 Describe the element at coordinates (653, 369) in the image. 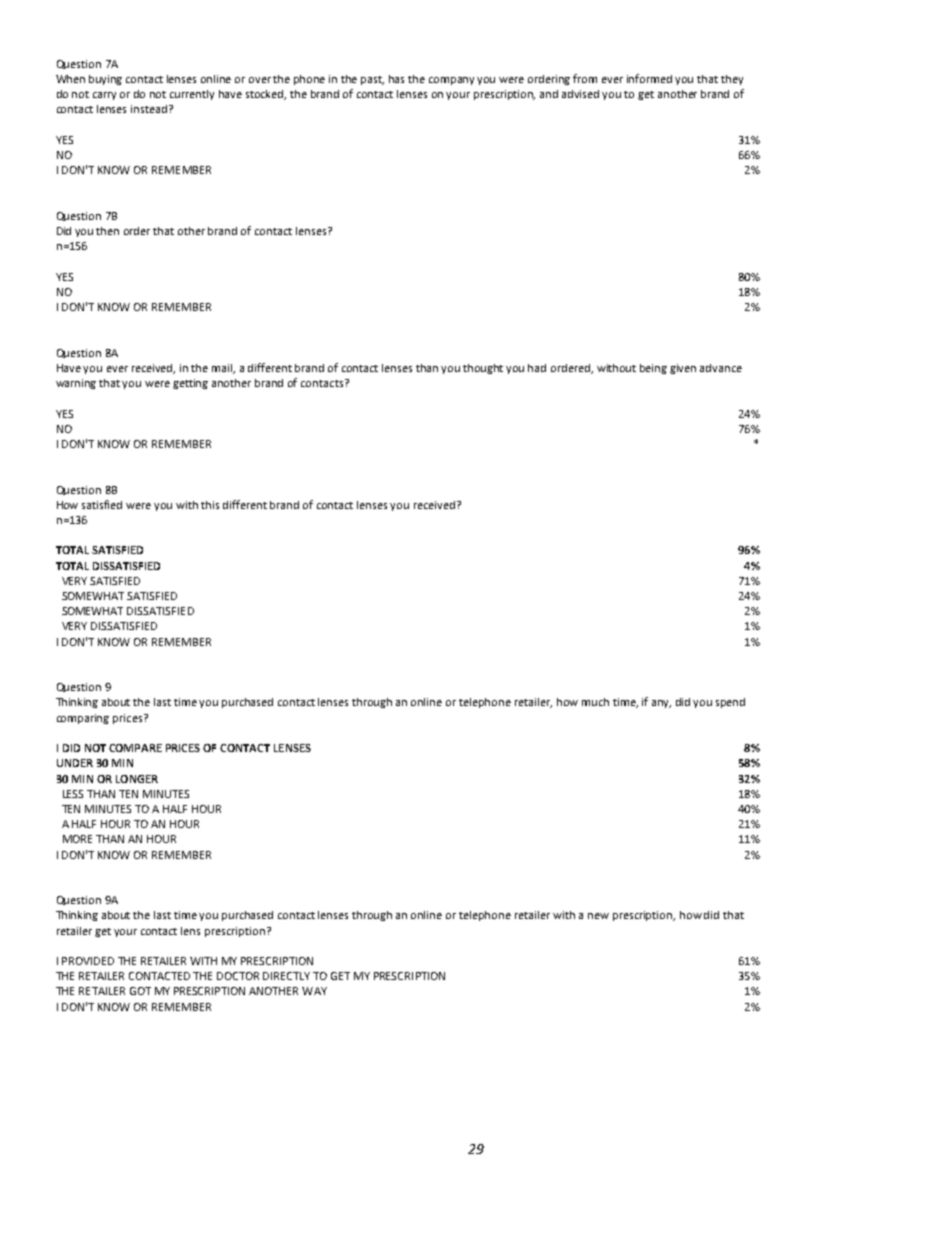

I see `being` at that location.
